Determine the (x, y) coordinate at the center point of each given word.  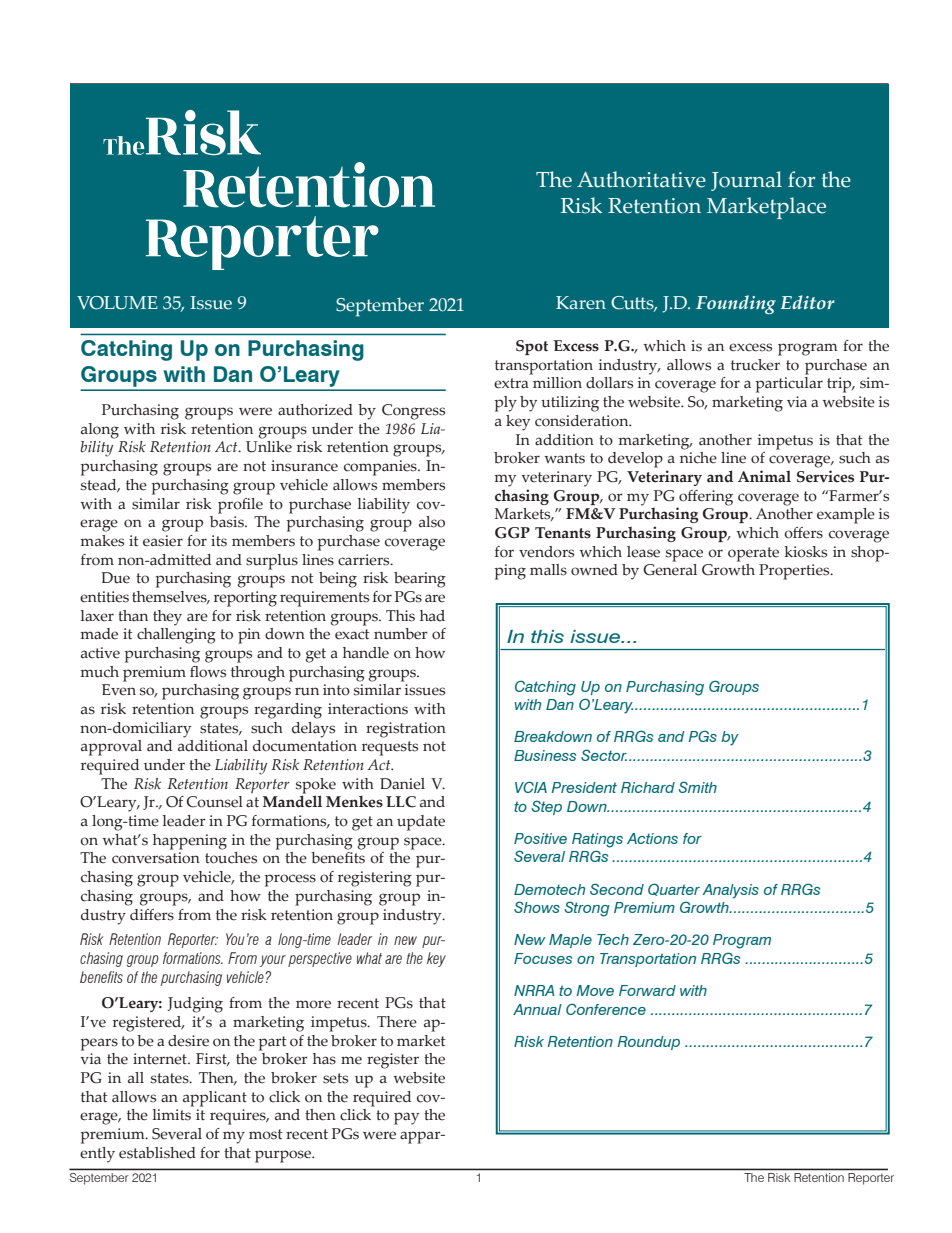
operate (753, 554)
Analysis (730, 891)
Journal (746, 181)
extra (511, 383)
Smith (697, 787)
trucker (755, 365)
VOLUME (117, 303)
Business (545, 755)
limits (172, 1115)
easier (163, 541)
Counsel (214, 802)
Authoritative (641, 179)
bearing (420, 580)
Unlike (269, 447)
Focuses (543, 958)
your (273, 961)
